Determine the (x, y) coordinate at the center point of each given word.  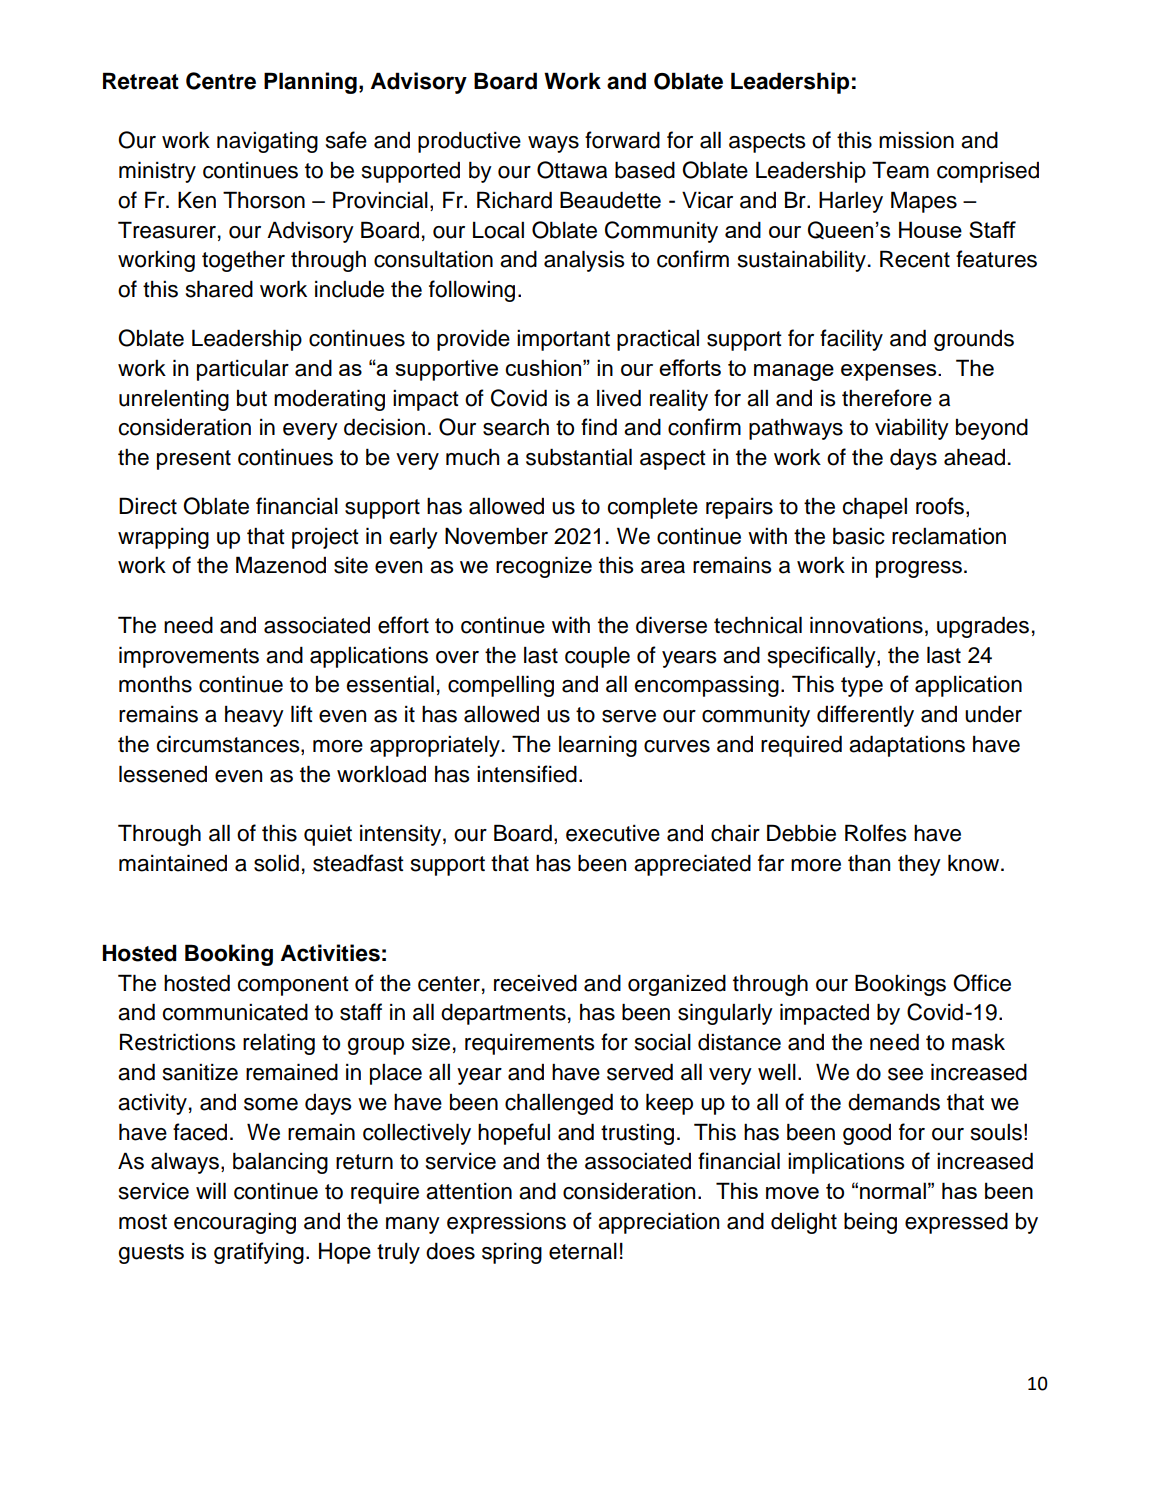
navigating (267, 142)
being (870, 1223)
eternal (583, 1251)
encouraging (235, 1223)
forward (622, 140)
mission (916, 140)
